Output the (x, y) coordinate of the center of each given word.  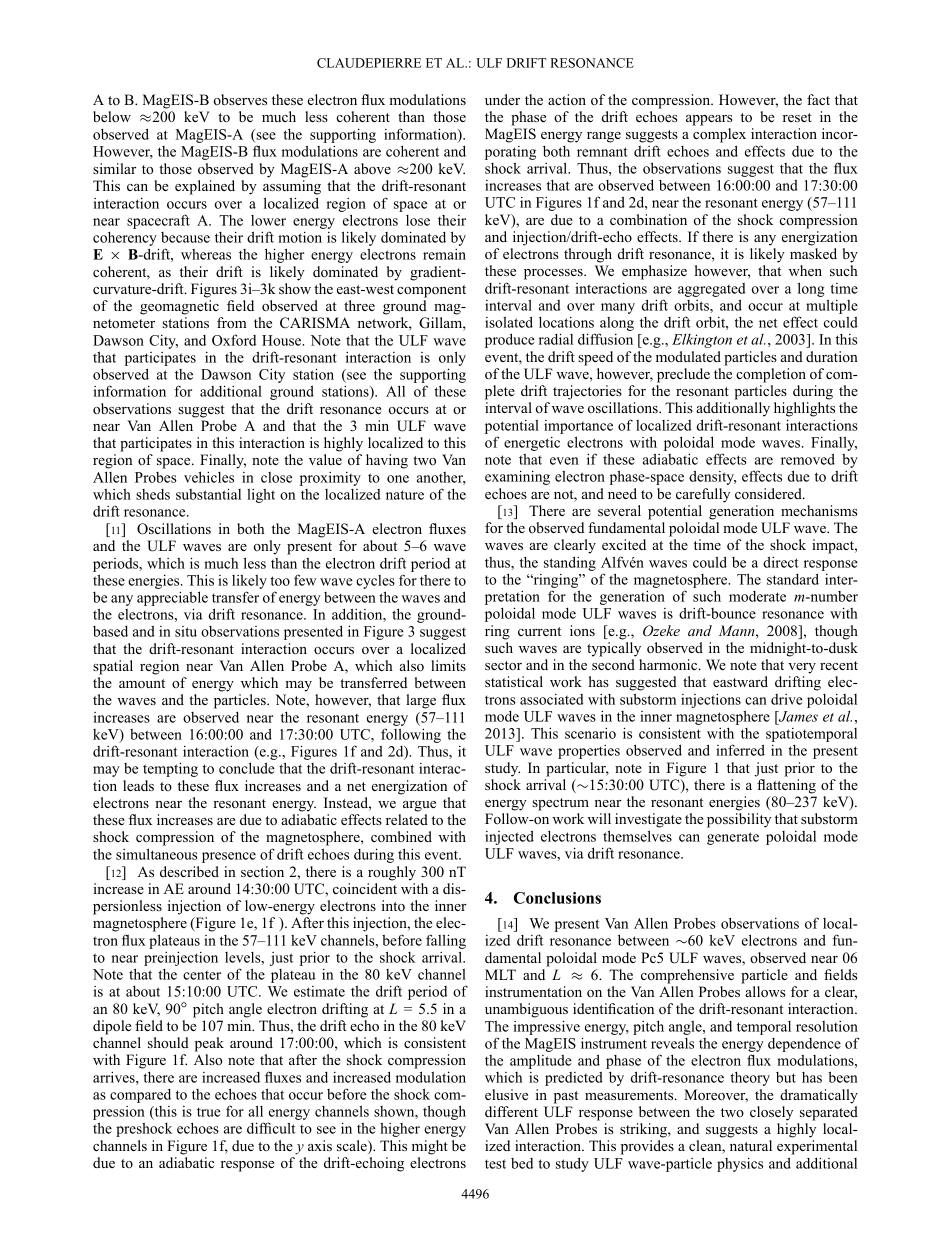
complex (719, 135)
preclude (683, 375)
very (802, 668)
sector (503, 665)
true (209, 1112)
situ (186, 631)
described (189, 871)
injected (509, 837)
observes (240, 99)
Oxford (234, 340)
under (502, 99)
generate (733, 838)
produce (510, 340)
